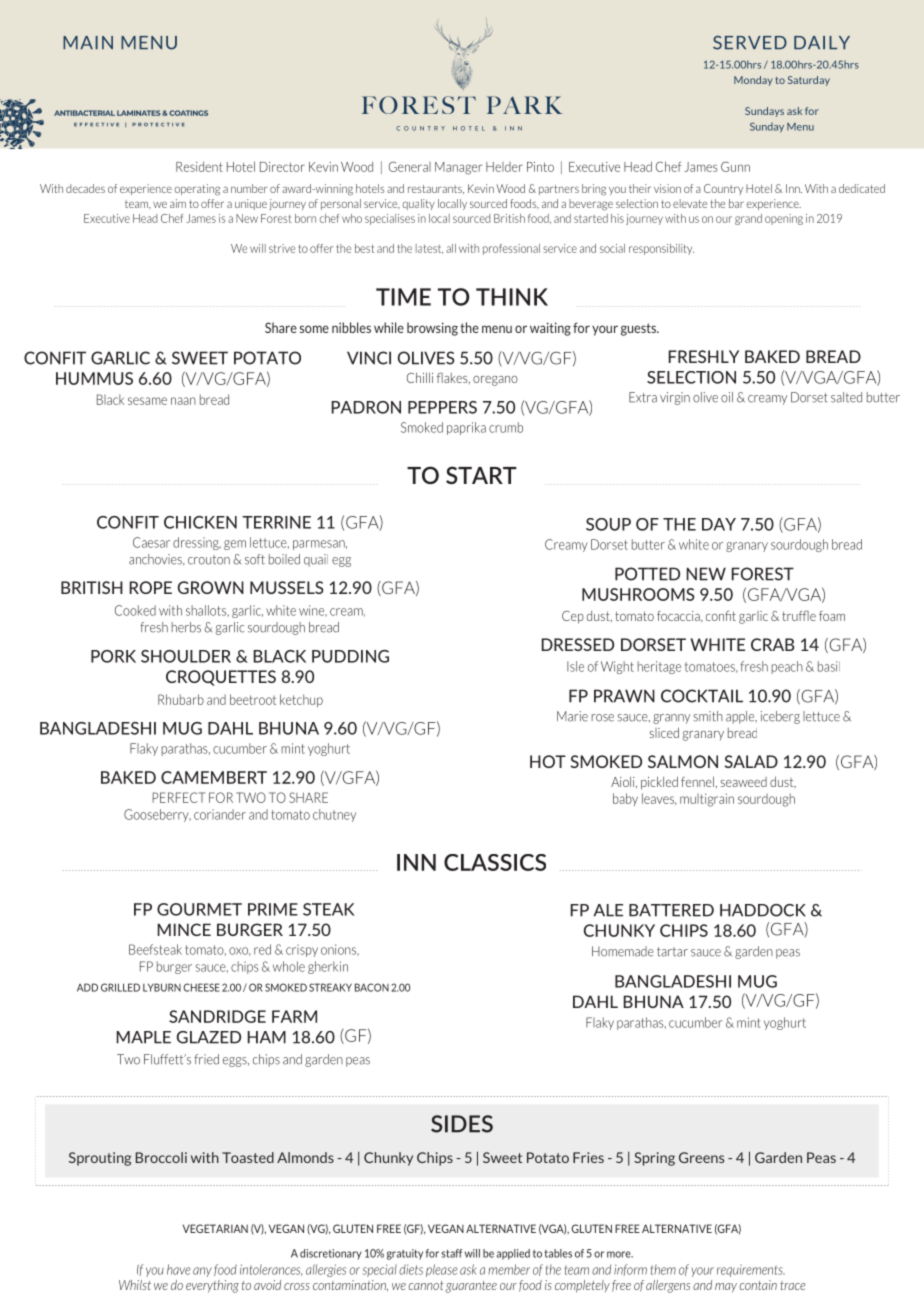 Image resolution: width=924 pixels, height=1308 pixels. Describe the element at coordinates (495, 862) in the screenshot. I see `CLASSICS` at that location.
